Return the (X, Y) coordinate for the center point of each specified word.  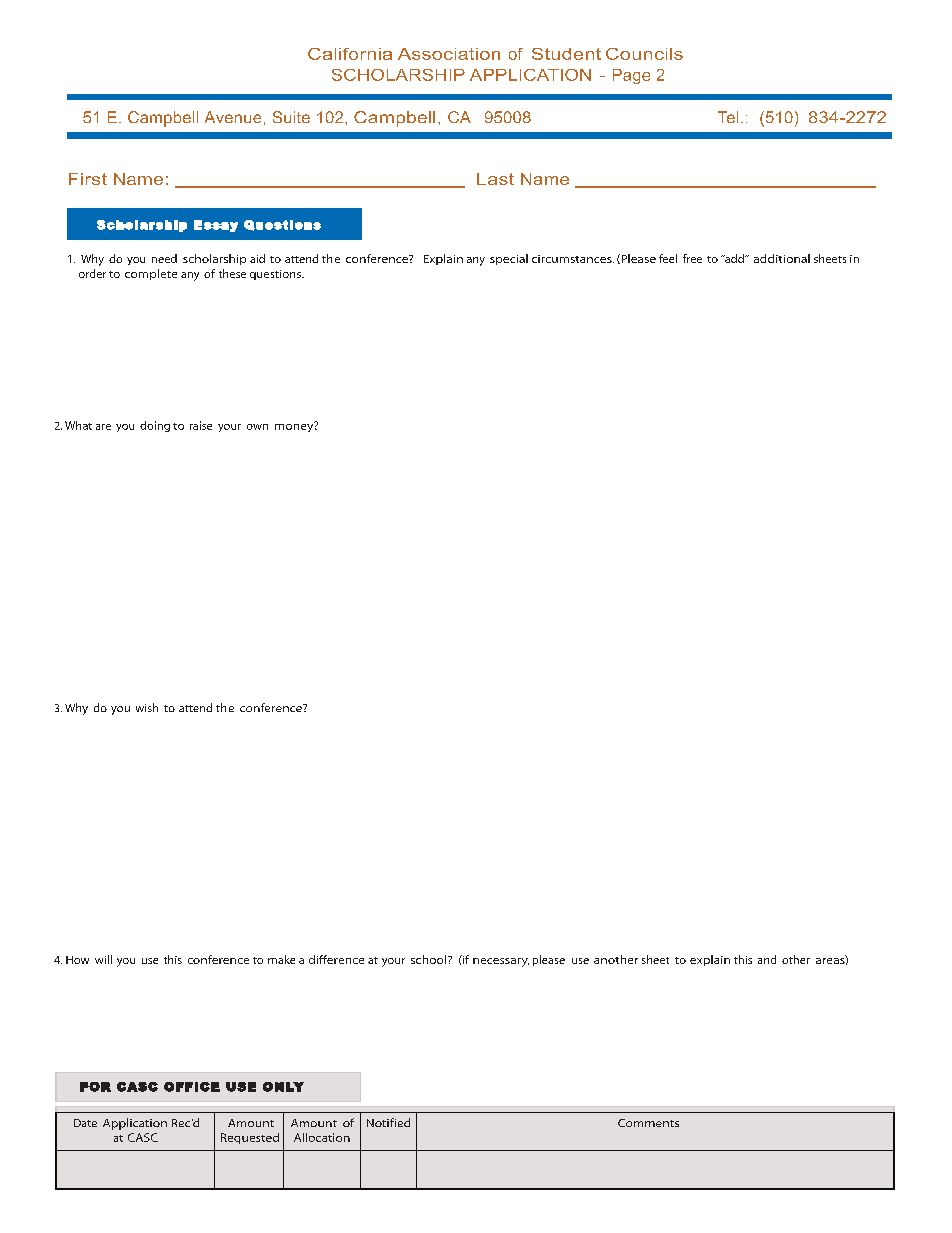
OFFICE (192, 1087)
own (257, 427)
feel (668, 258)
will (103, 959)
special (509, 259)
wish (147, 707)
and (767, 959)
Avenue (233, 117)
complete (151, 274)
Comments (648, 1123)
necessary (501, 962)
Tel (728, 117)
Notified (388, 1122)
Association (449, 54)
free (692, 258)
